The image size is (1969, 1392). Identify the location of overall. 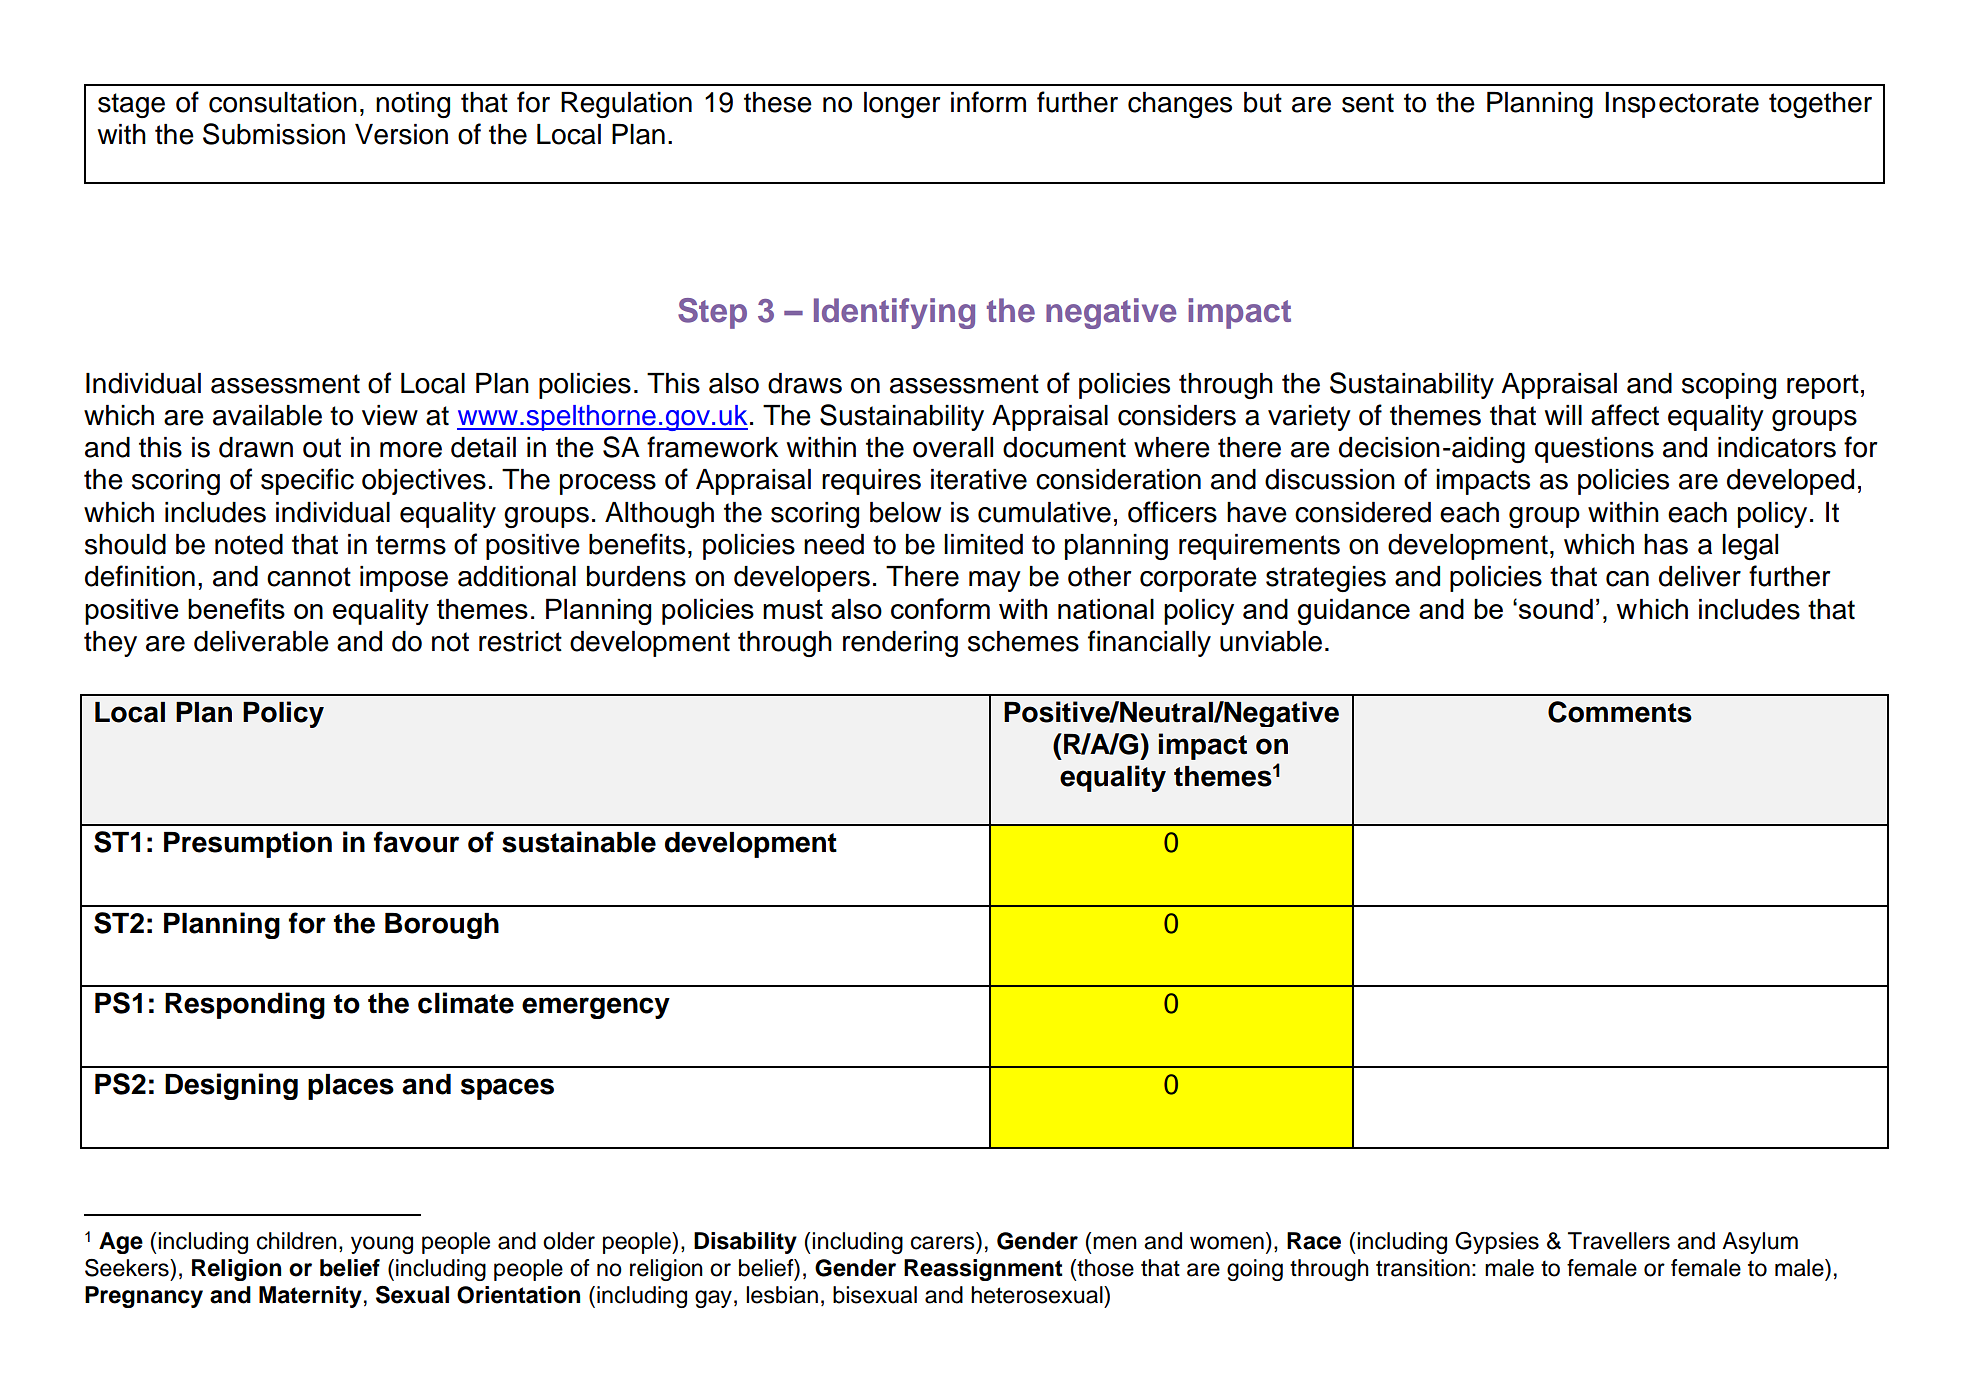
(953, 447).
